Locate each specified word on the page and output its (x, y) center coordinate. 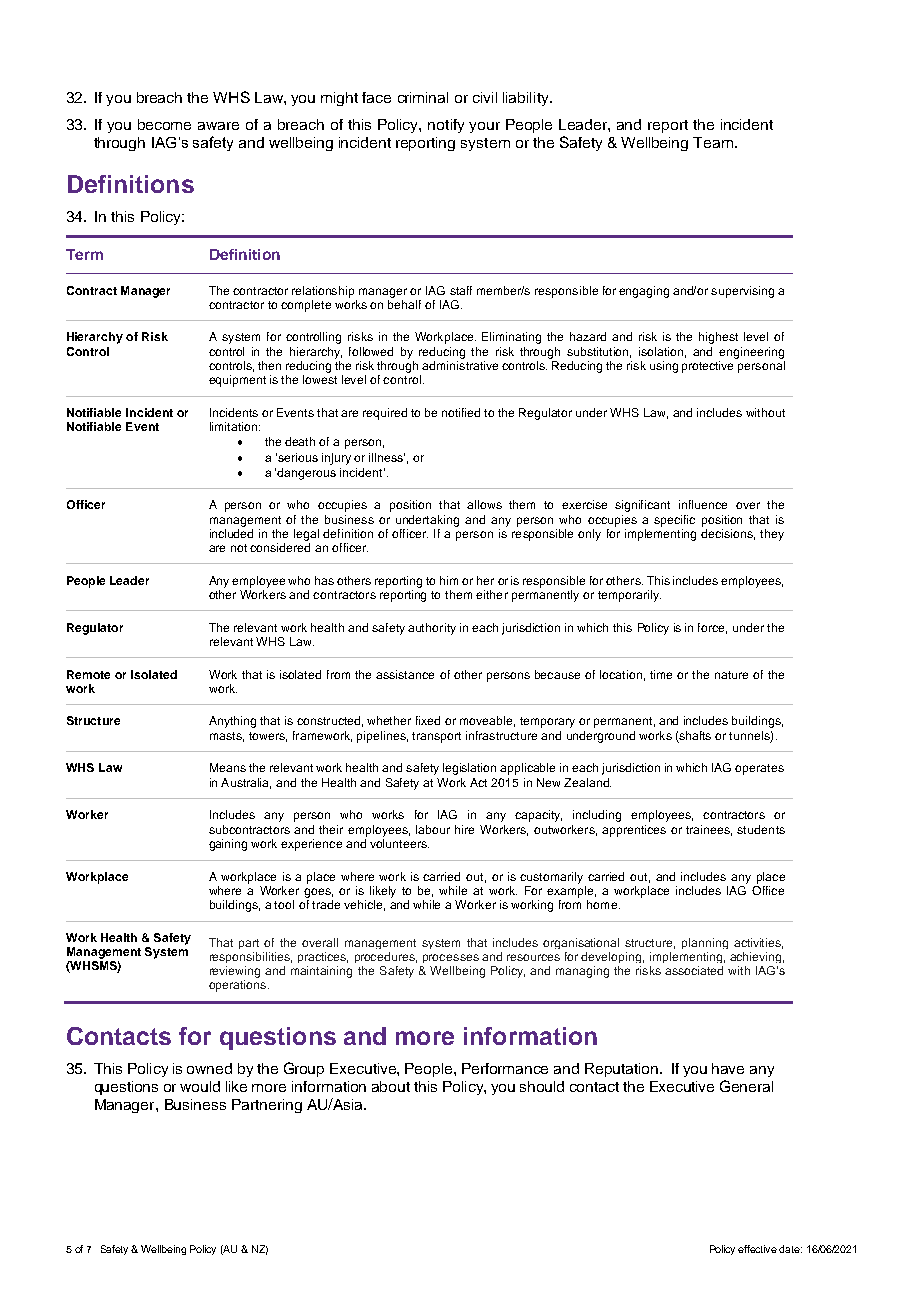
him (449, 580)
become (164, 124)
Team (713, 142)
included (231, 533)
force (712, 628)
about (391, 1086)
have (728, 1068)
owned (209, 1068)
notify (446, 126)
